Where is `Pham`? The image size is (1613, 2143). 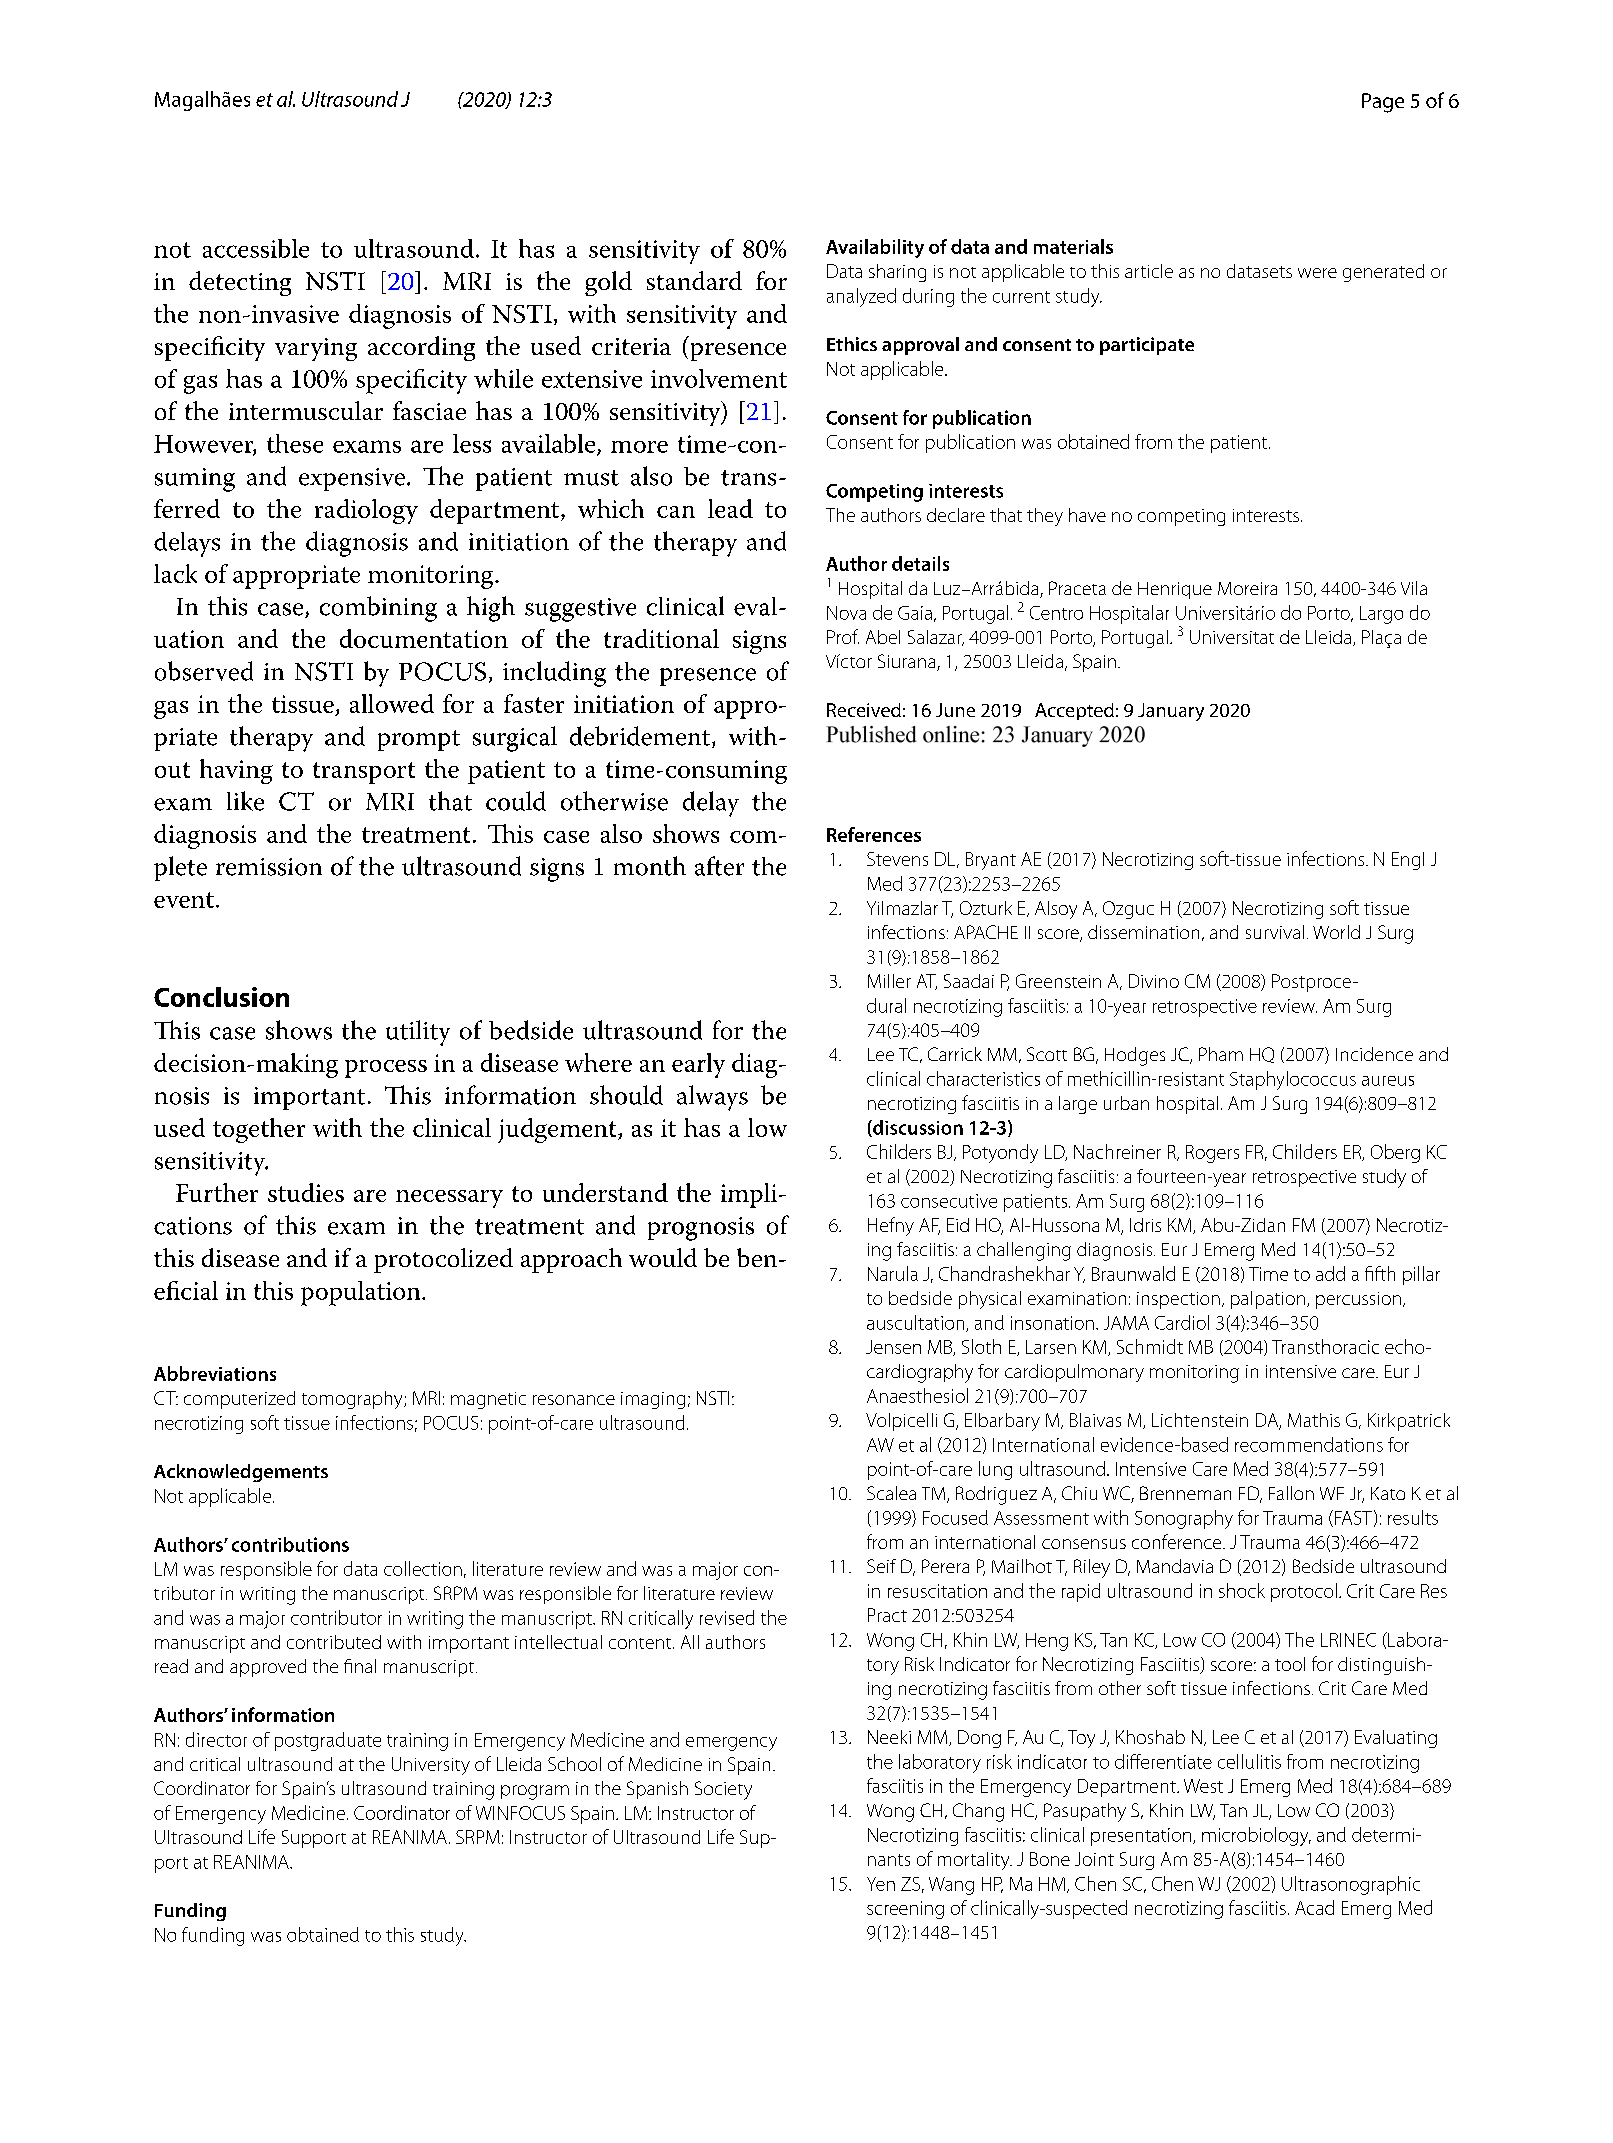 Pham is located at coordinates (1221, 1054).
